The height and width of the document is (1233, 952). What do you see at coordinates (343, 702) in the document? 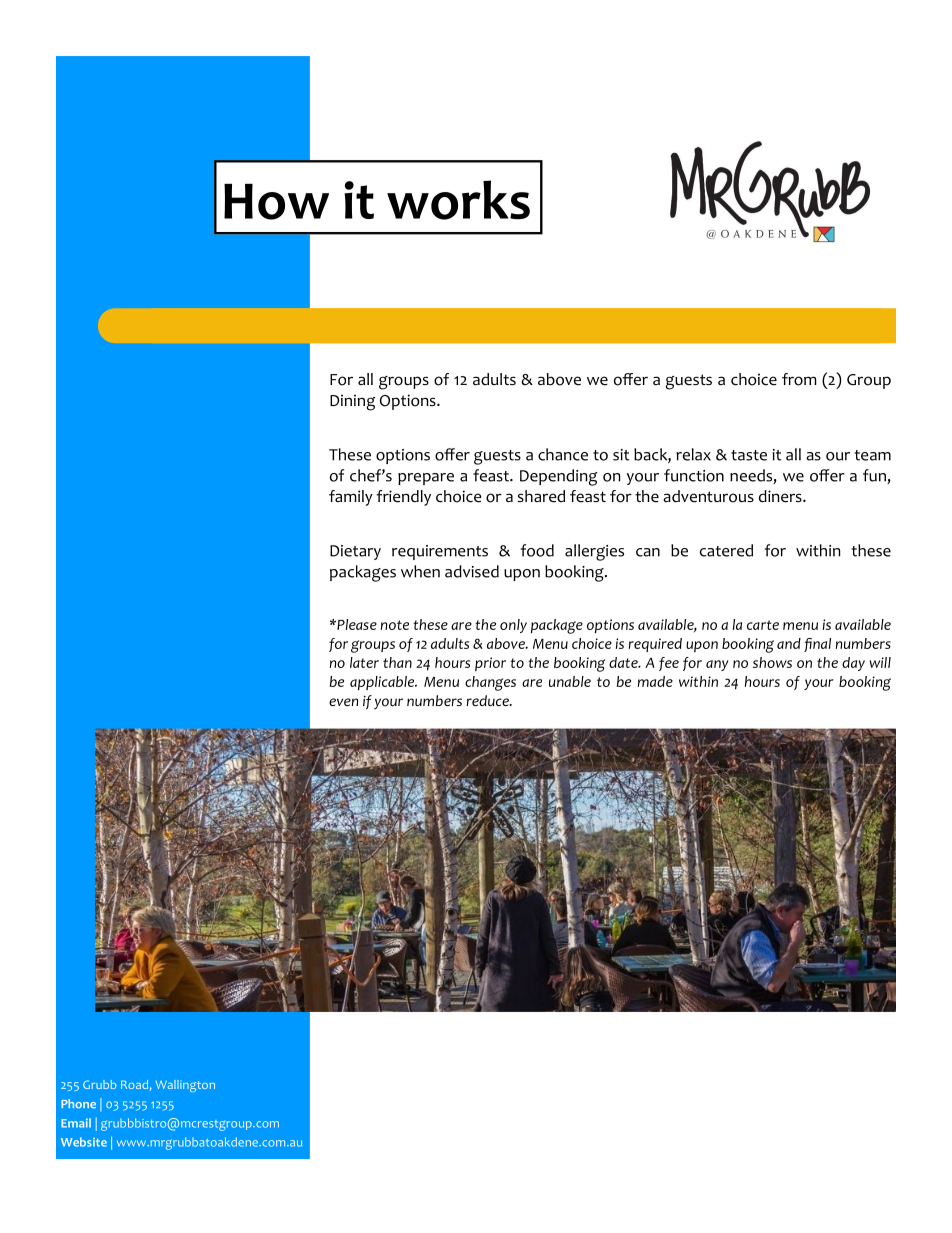
I see `even` at bounding box center [343, 702].
